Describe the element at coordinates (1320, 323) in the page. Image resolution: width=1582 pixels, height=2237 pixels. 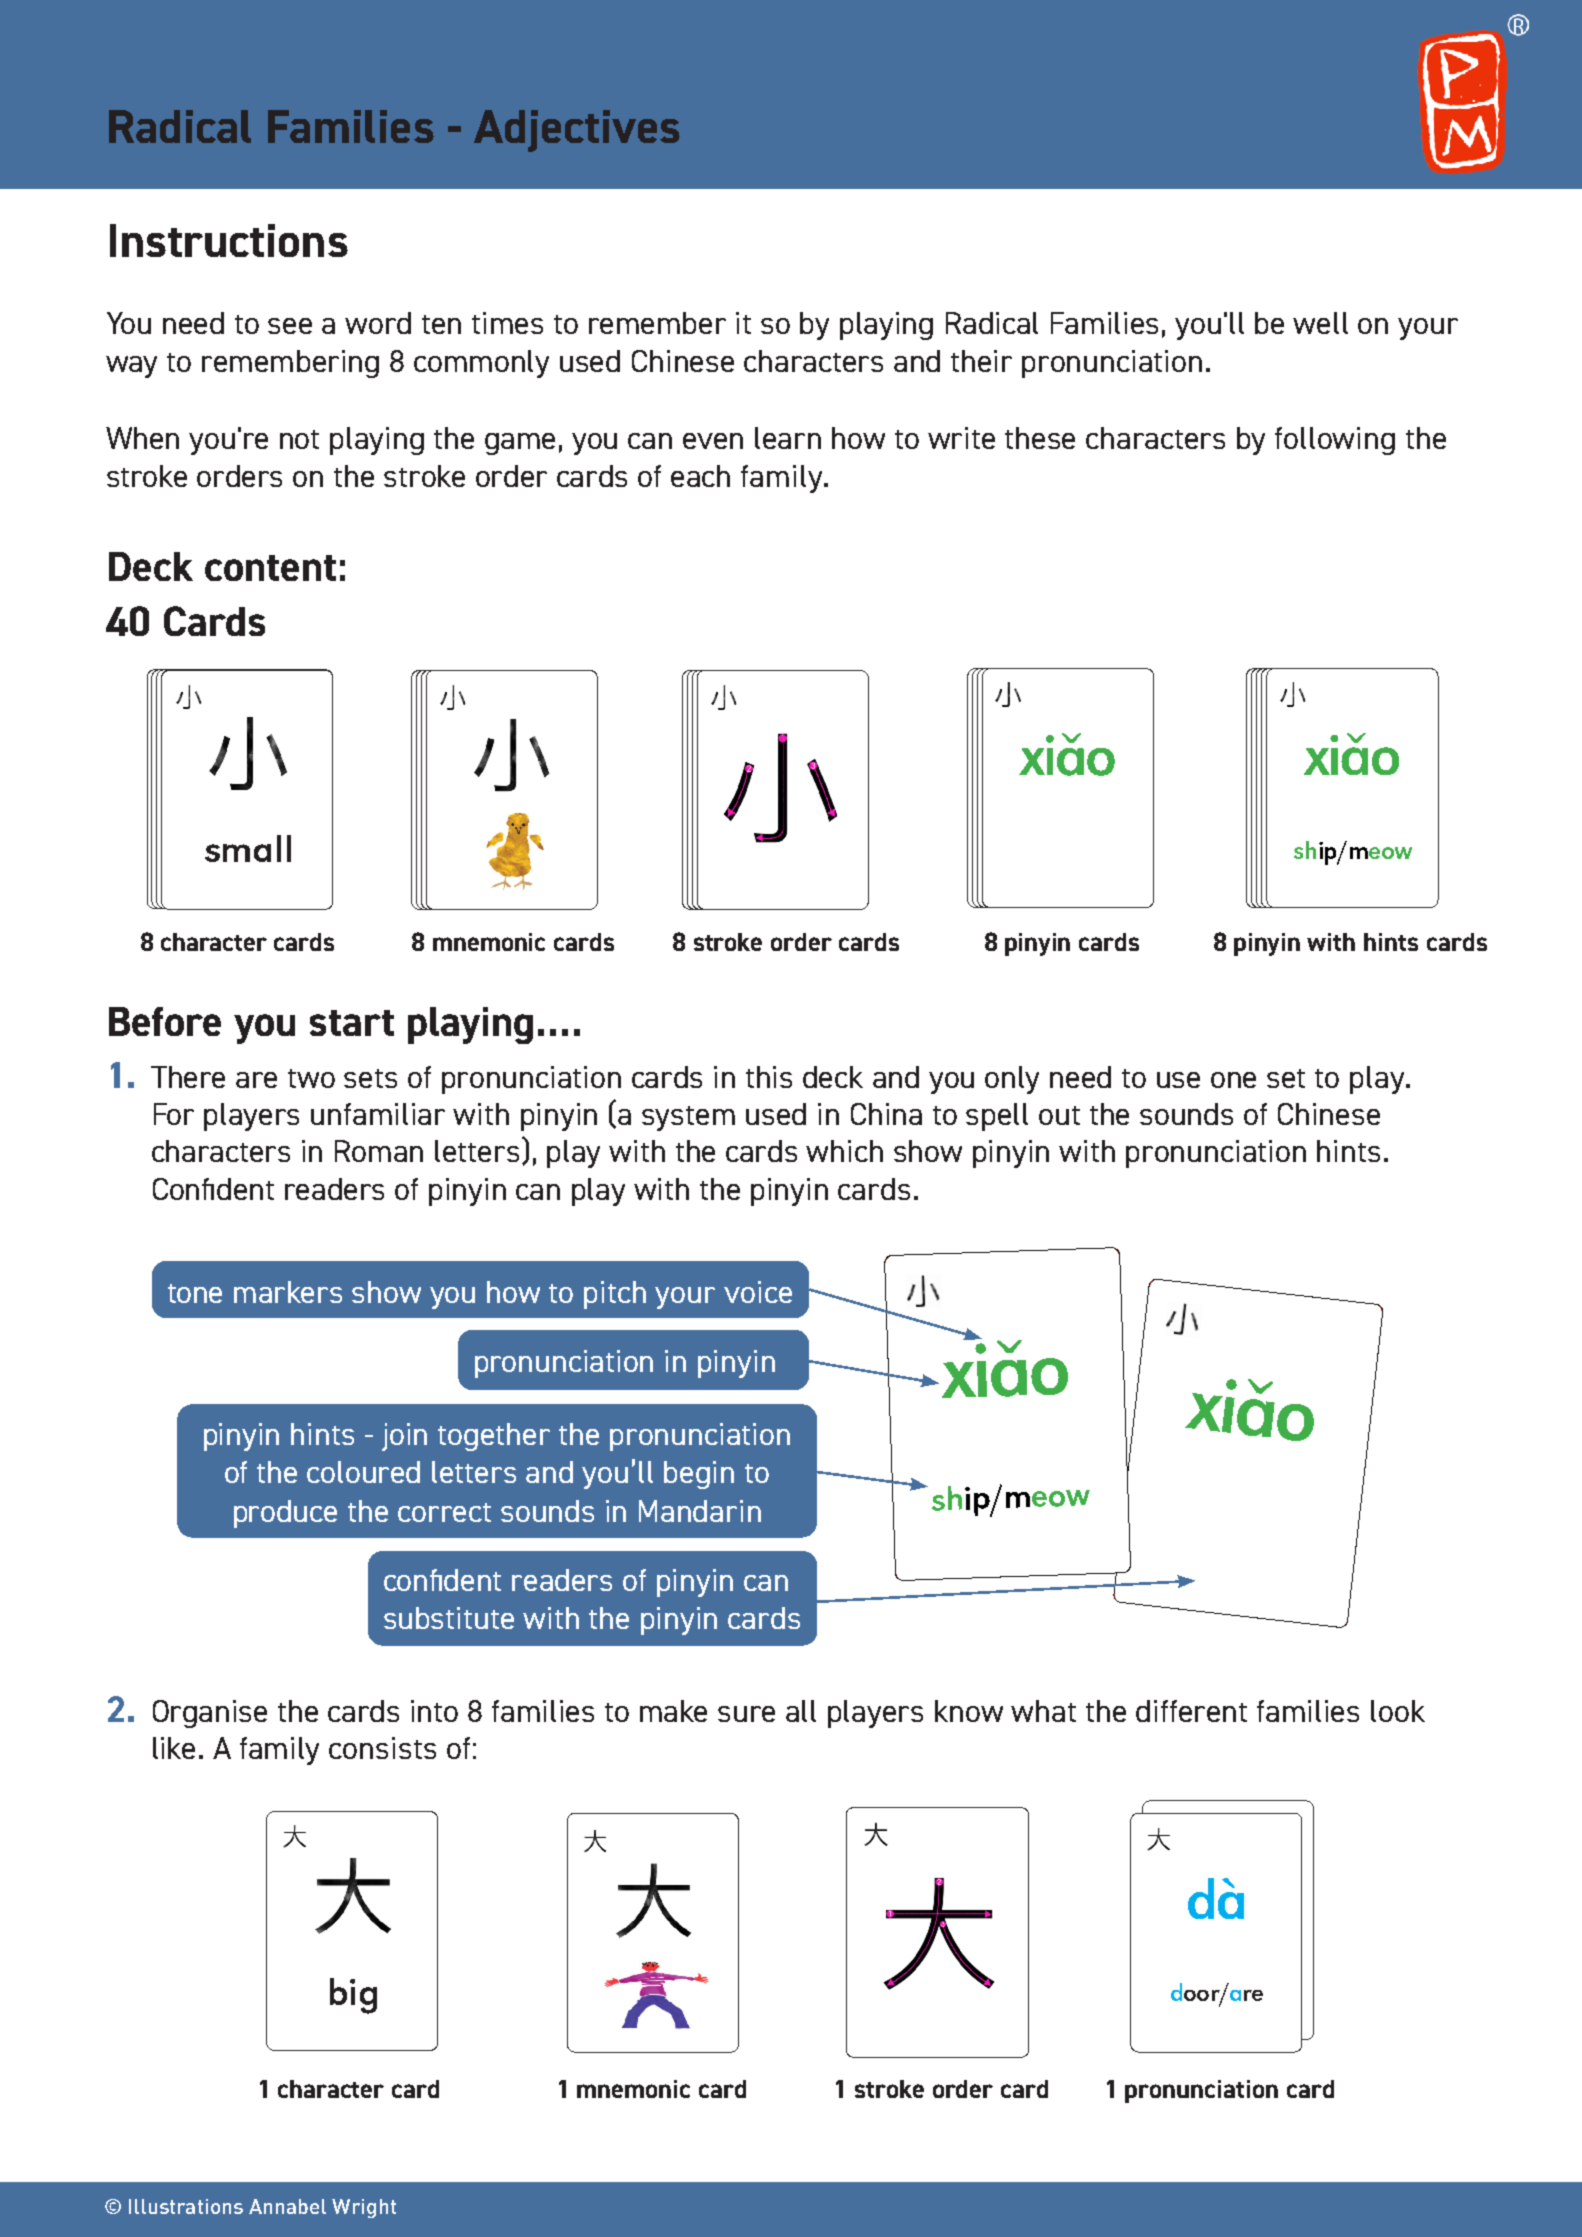
I see `well` at that location.
